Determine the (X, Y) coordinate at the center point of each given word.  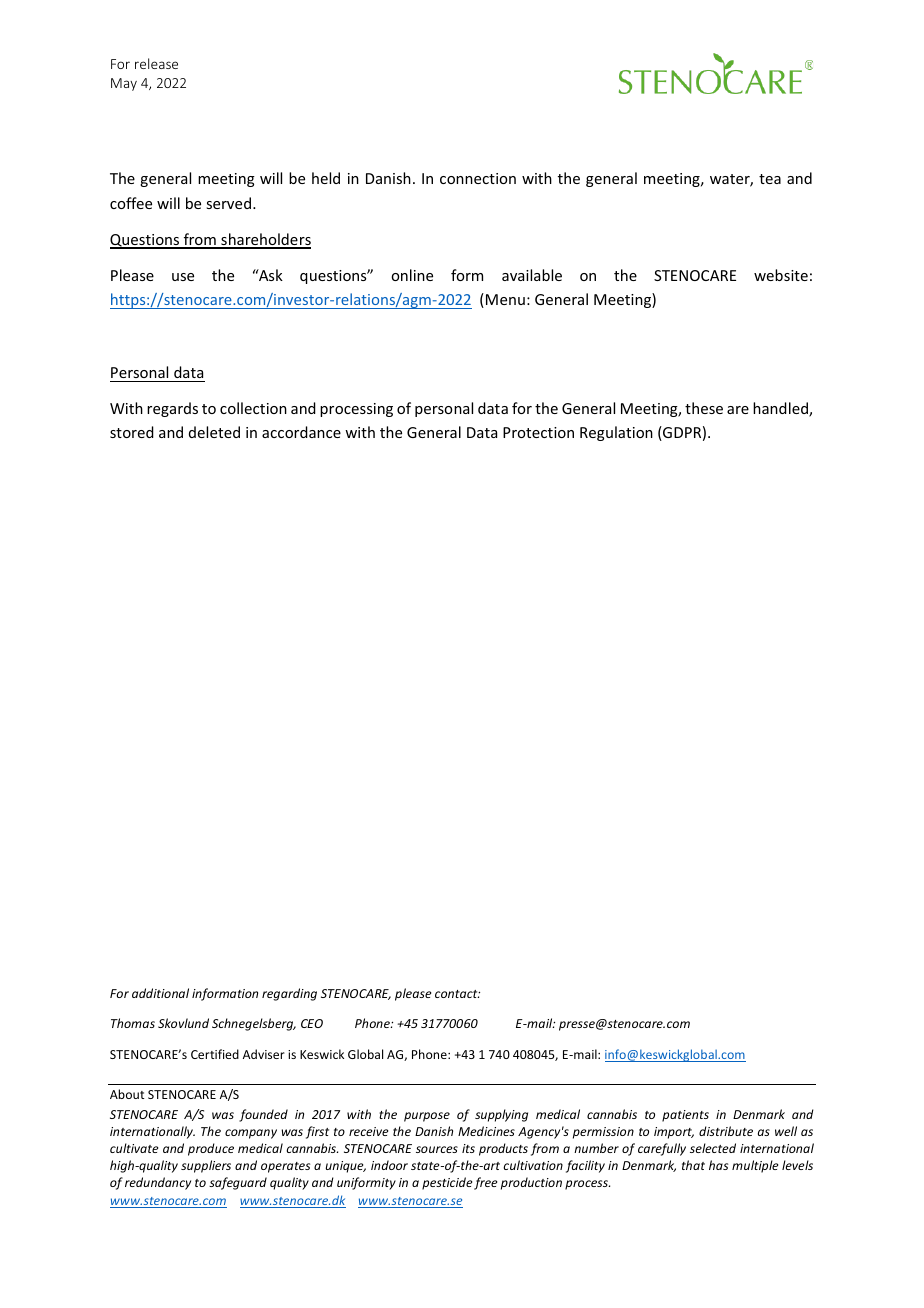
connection (478, 178)
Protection (538, 432)
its (468, 1148)
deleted (214, 432)
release (156, 63)
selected (713, 1148)
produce (211, 1149)
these (704, 408)
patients (685, 1116)
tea (770, 179)
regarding (289, 994)
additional (160, 993)
